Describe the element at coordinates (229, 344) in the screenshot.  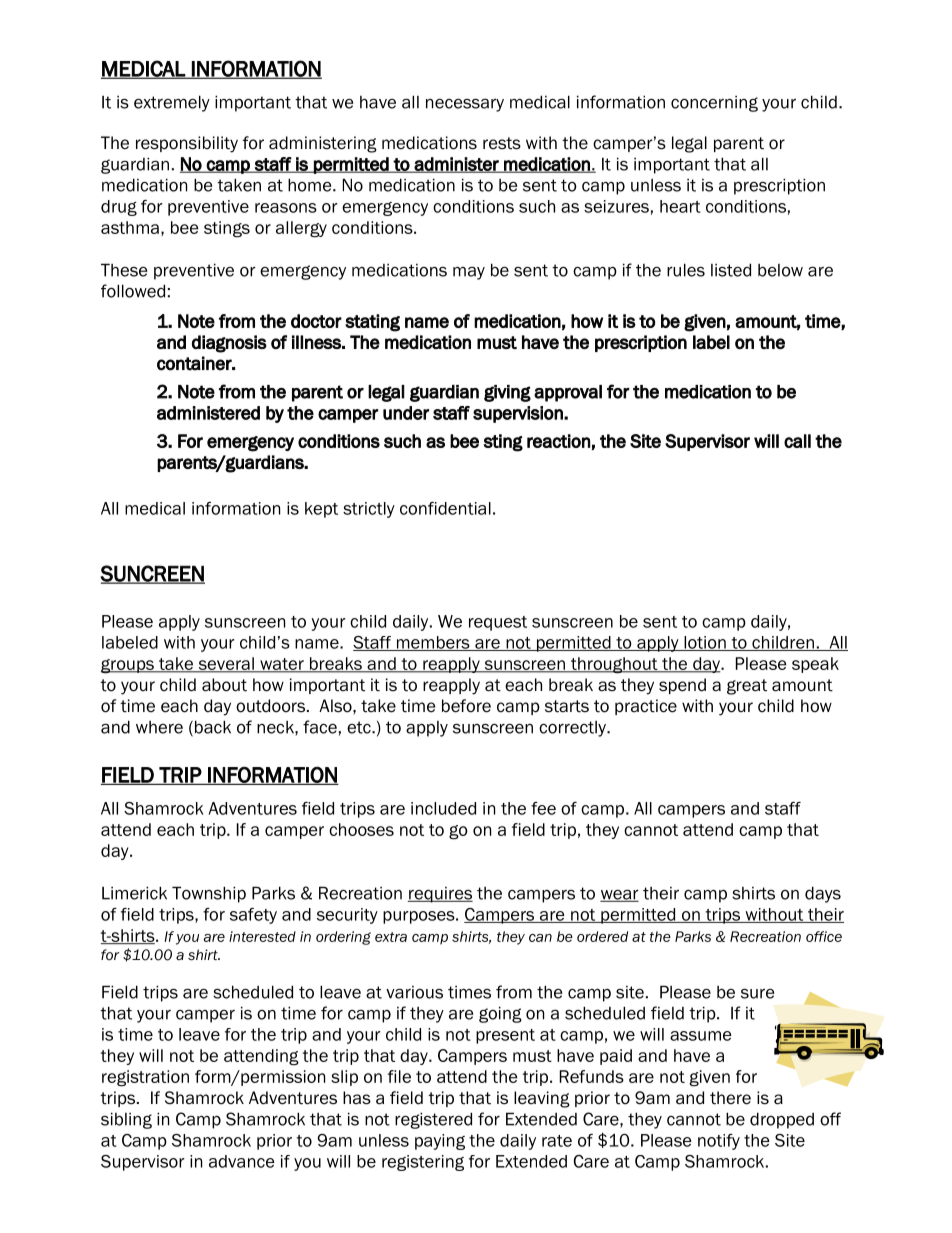
I see `diagnosis` at that location.
